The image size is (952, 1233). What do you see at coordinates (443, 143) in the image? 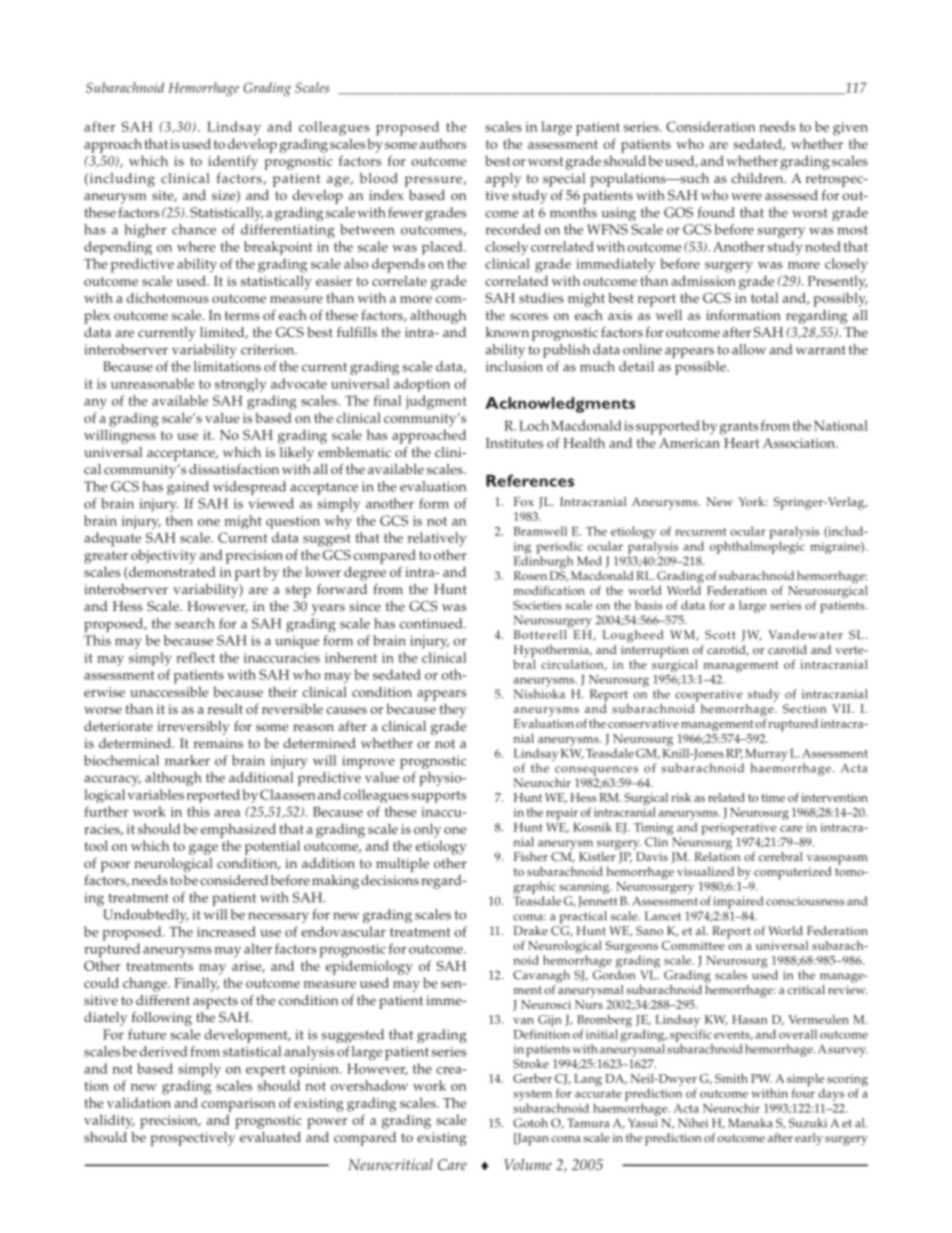
I see `authors` at bounding box center [443, 143].
